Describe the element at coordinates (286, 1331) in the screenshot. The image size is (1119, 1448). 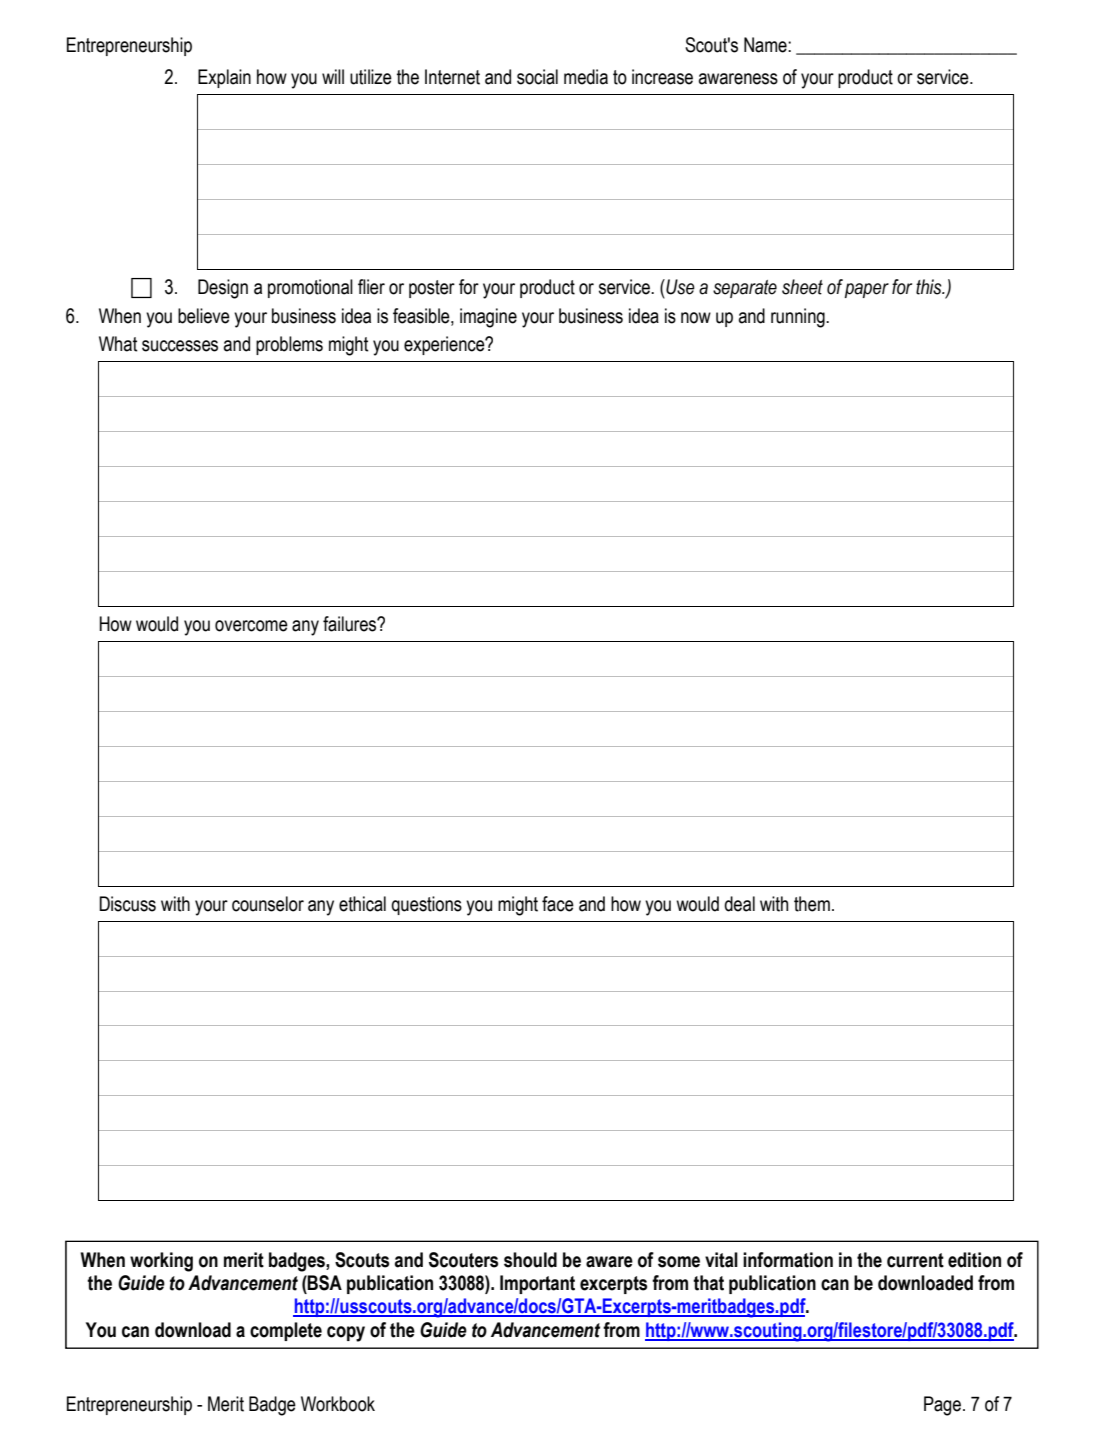
I see `complete` at that location.
